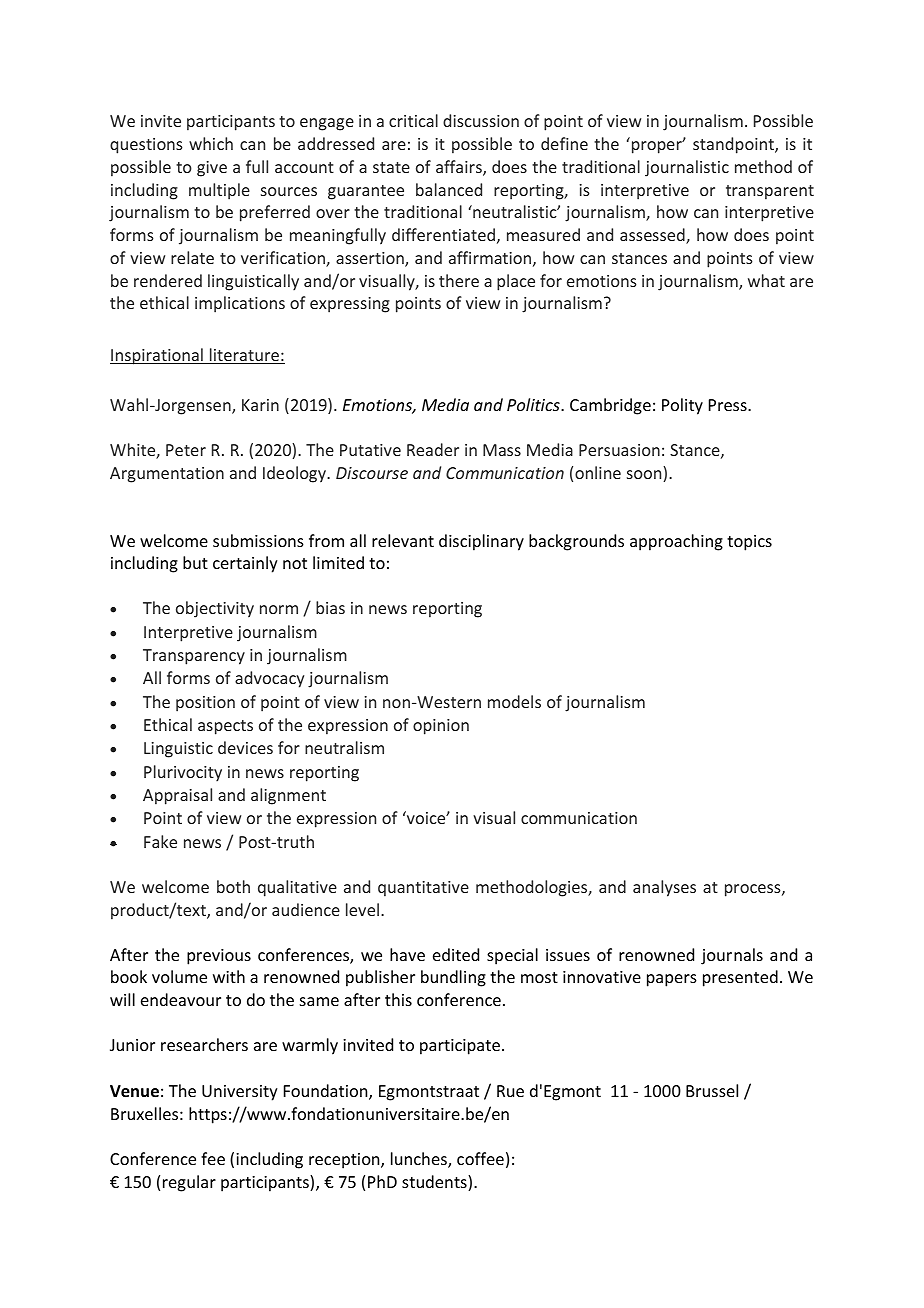  Describe the element at coordinates (423, 889) in the page. I see `quantitative` at that location.
